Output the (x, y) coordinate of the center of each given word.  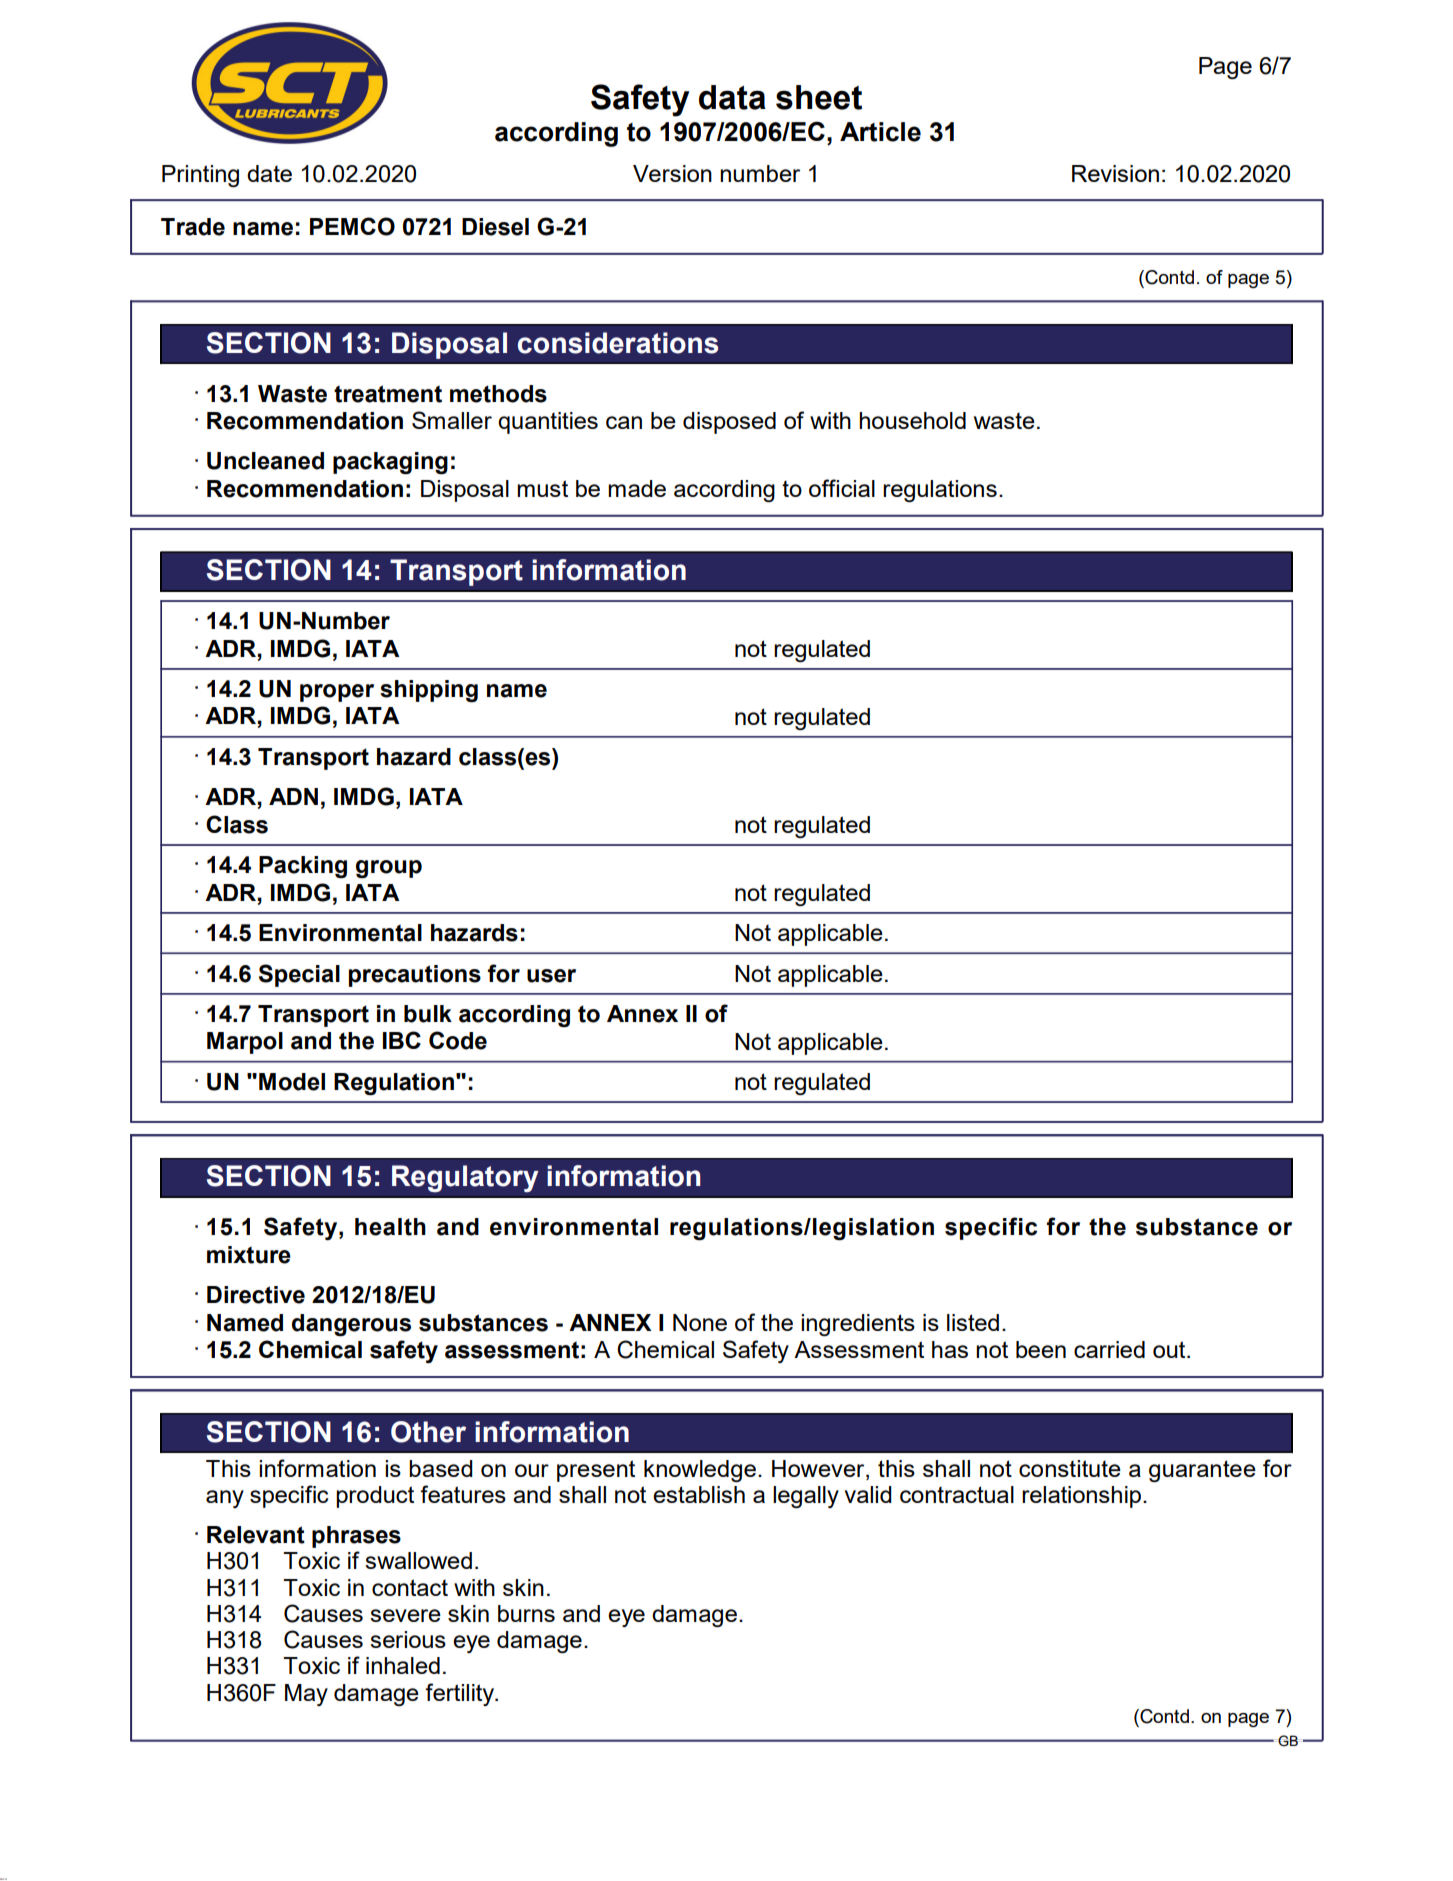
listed (973, 1322)
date (269, 173)
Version (672, 173)
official (842, 488)
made (637, 488)
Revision (1115, 173)
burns (526, 1613)
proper (337, 693)
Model (292, 1082)
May (306, 1695)
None (700, 1322)
